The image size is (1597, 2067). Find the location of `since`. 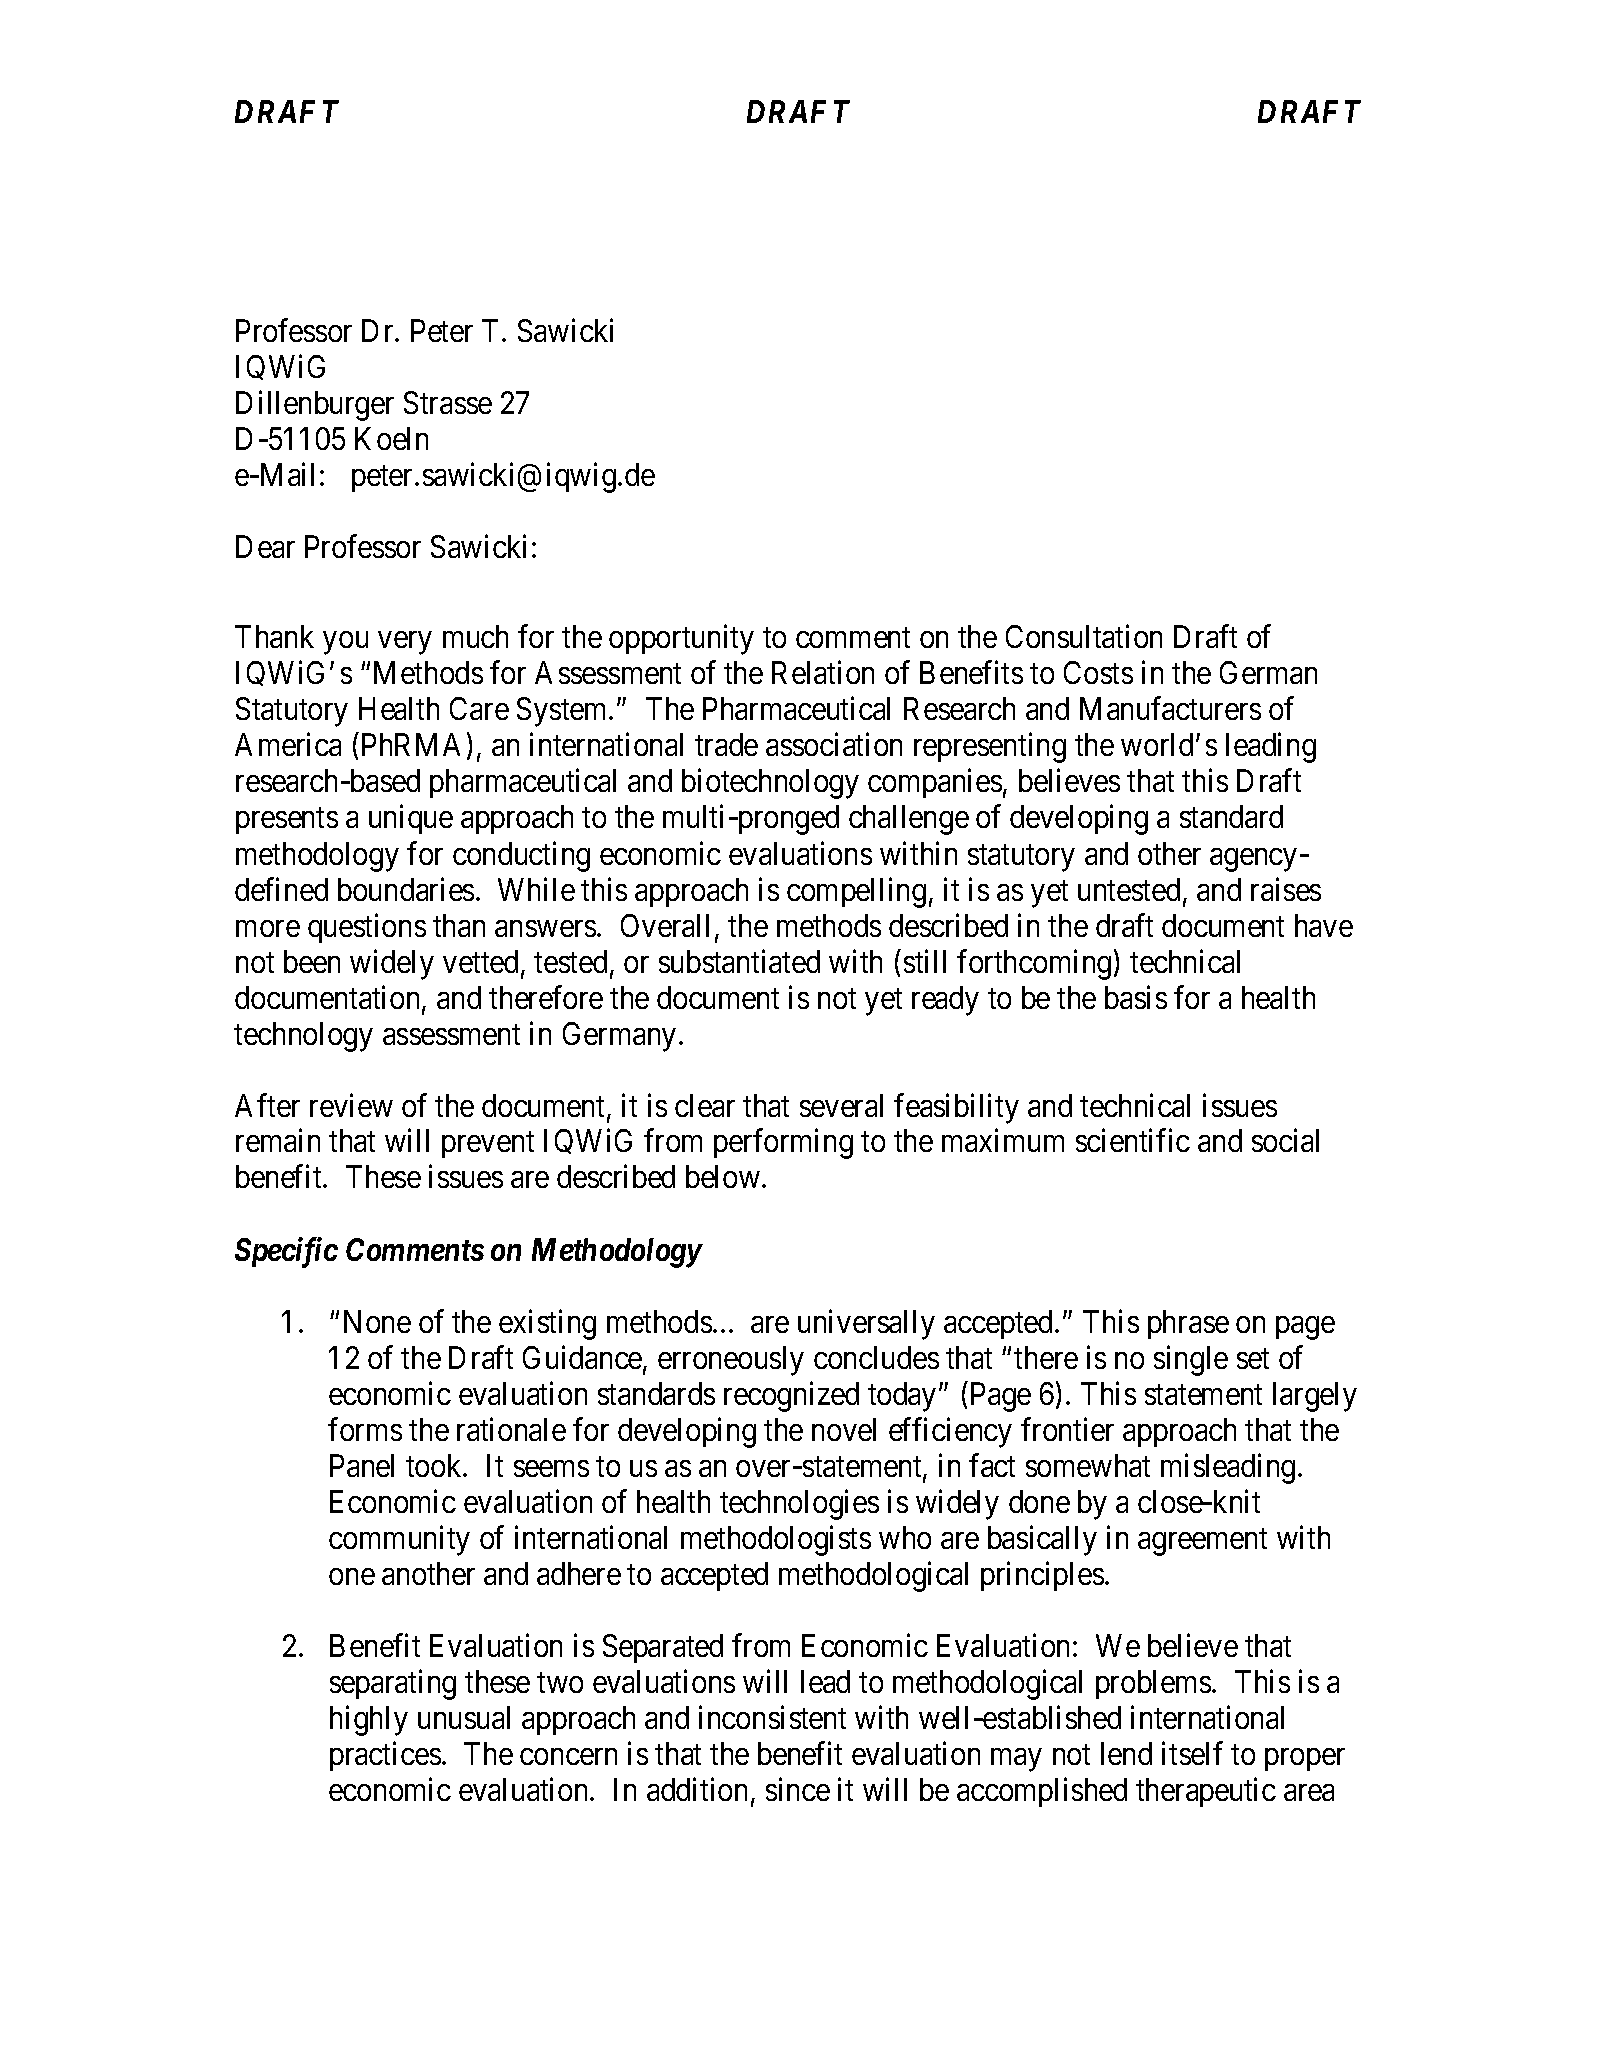

since is located at coordinates (798, 1789).
